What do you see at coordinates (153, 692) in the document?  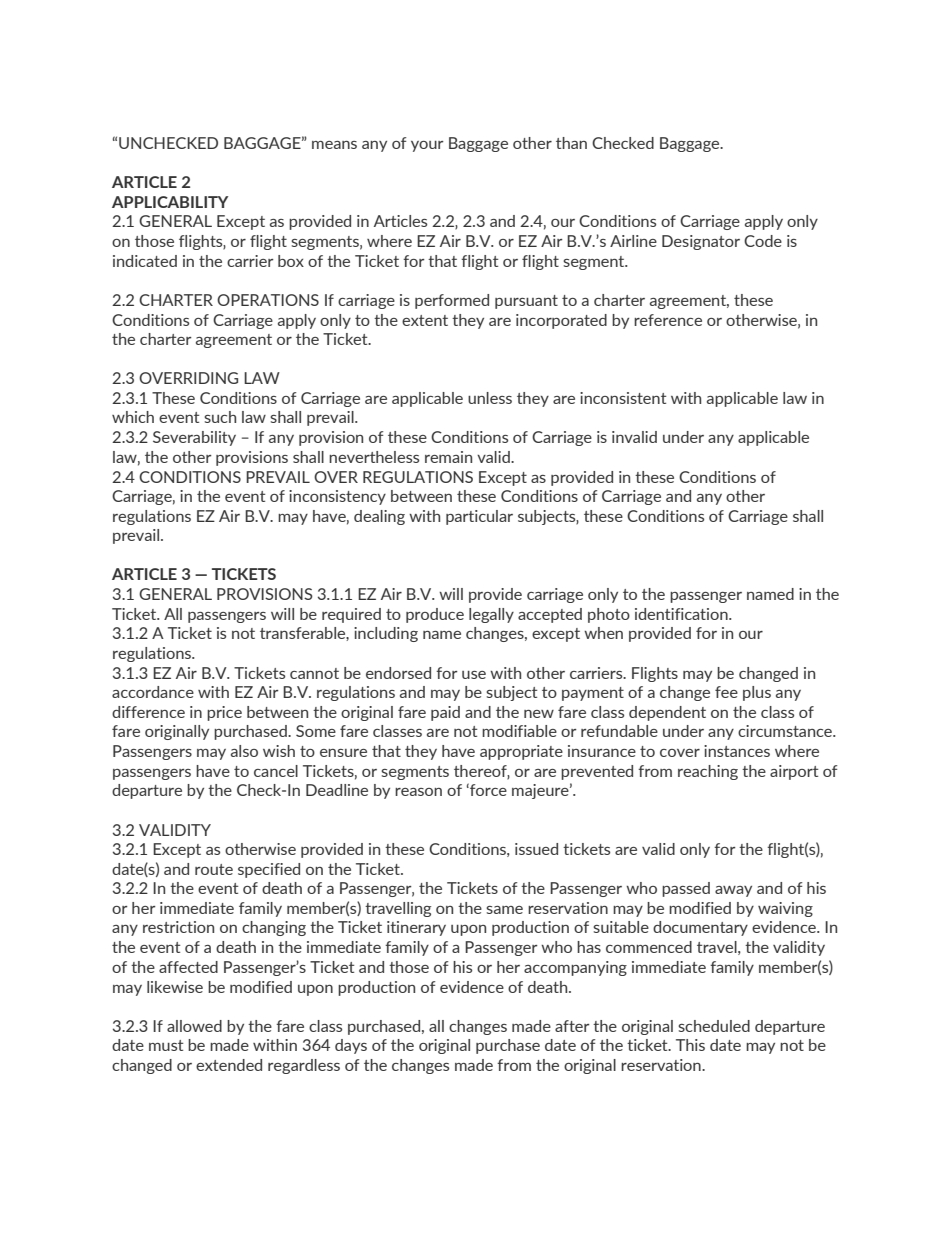 I see `accordance` at bounding box center [153, 692].
